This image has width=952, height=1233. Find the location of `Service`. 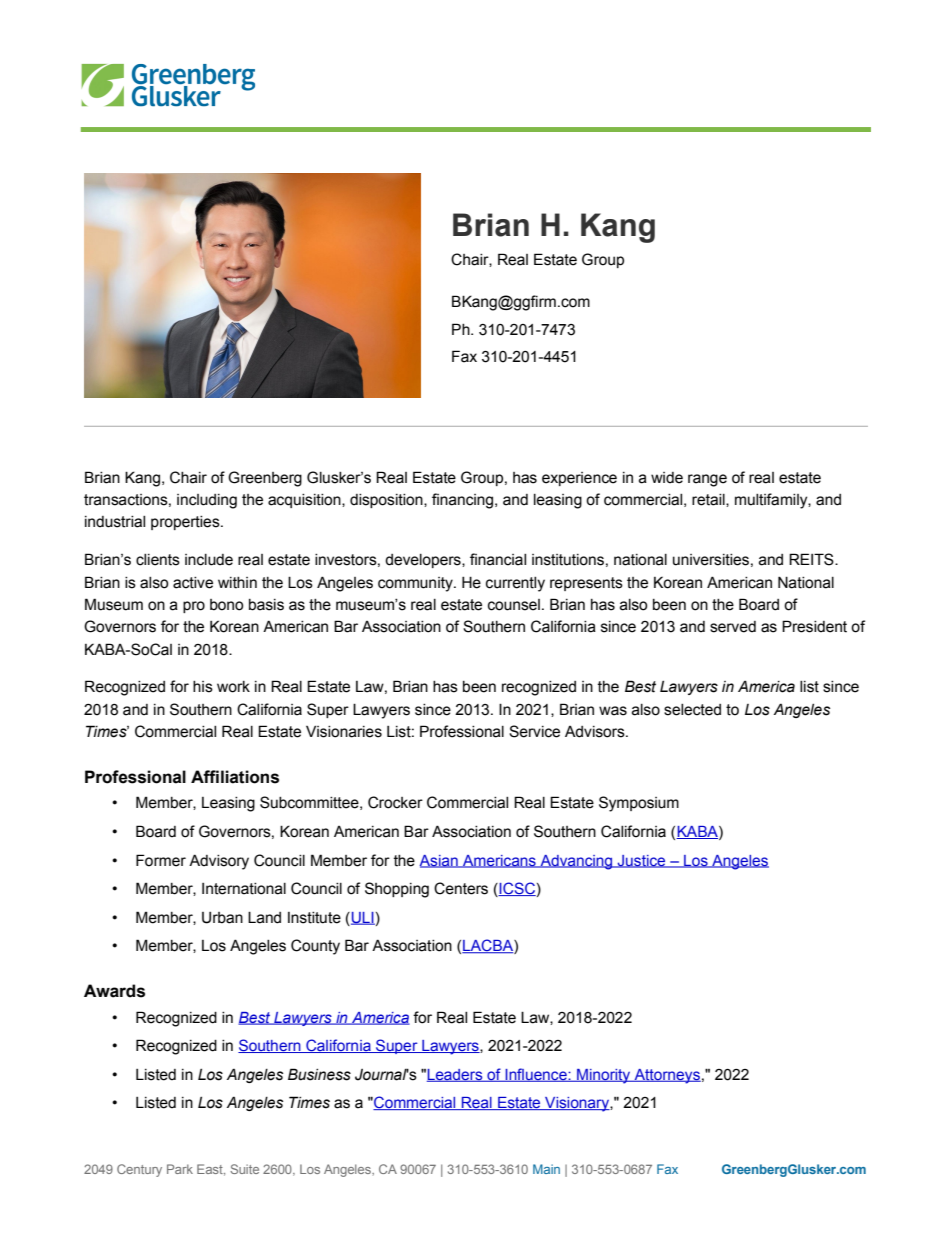

Service is located at coordinates (534, 731).
